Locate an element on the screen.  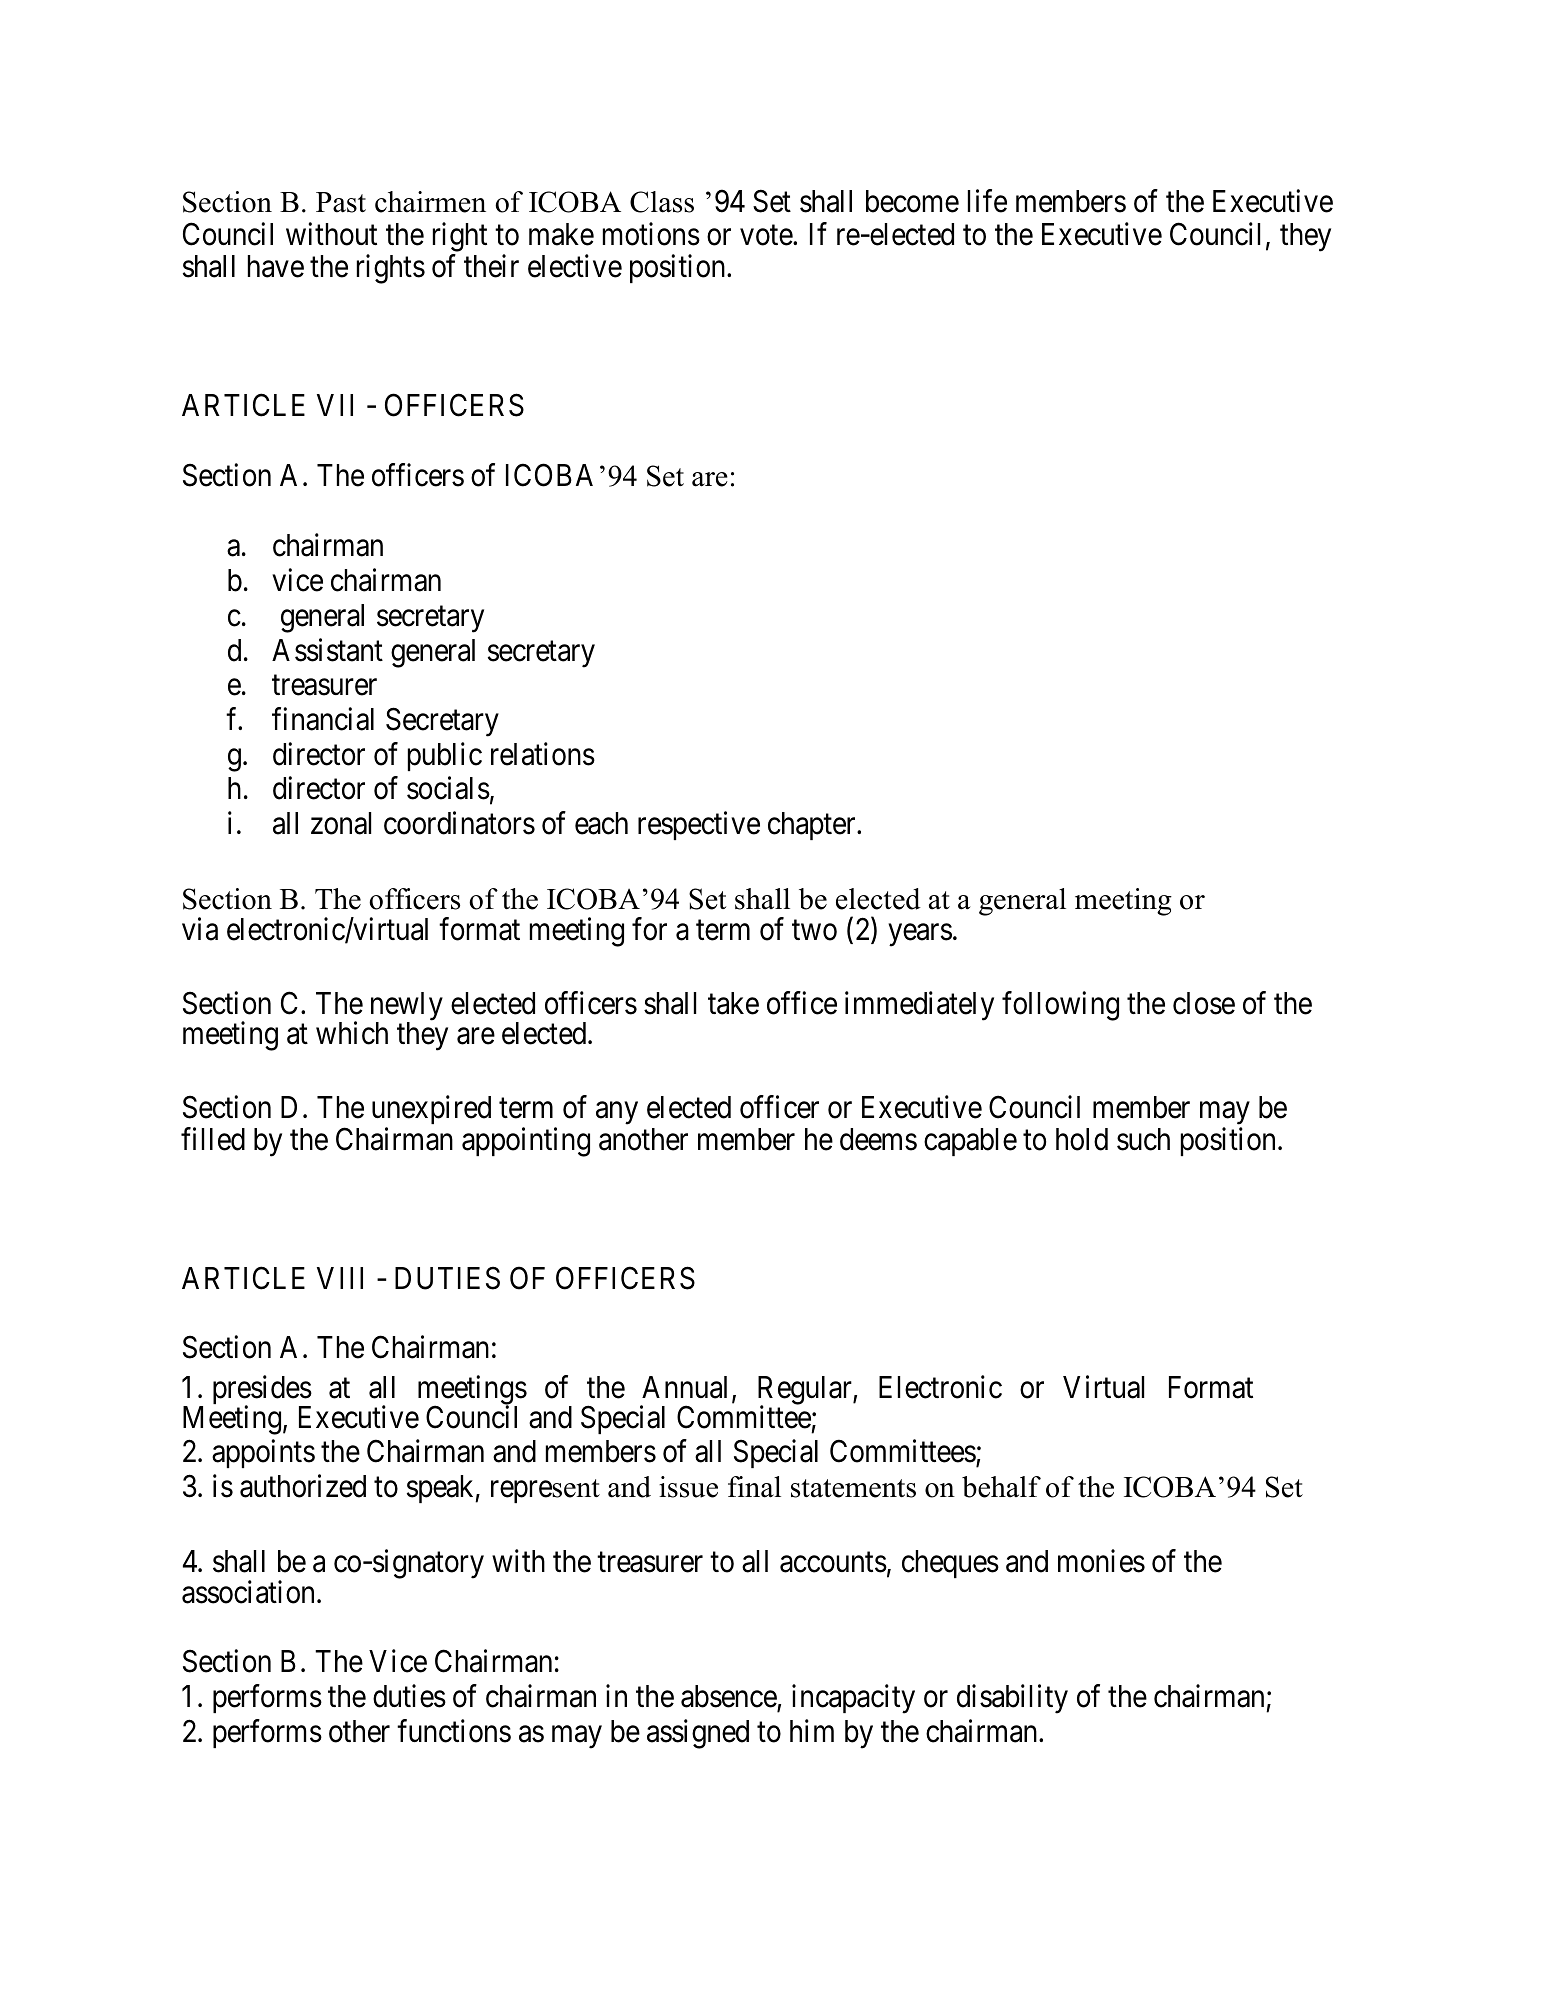
life is located at coordinates (987, 201).
